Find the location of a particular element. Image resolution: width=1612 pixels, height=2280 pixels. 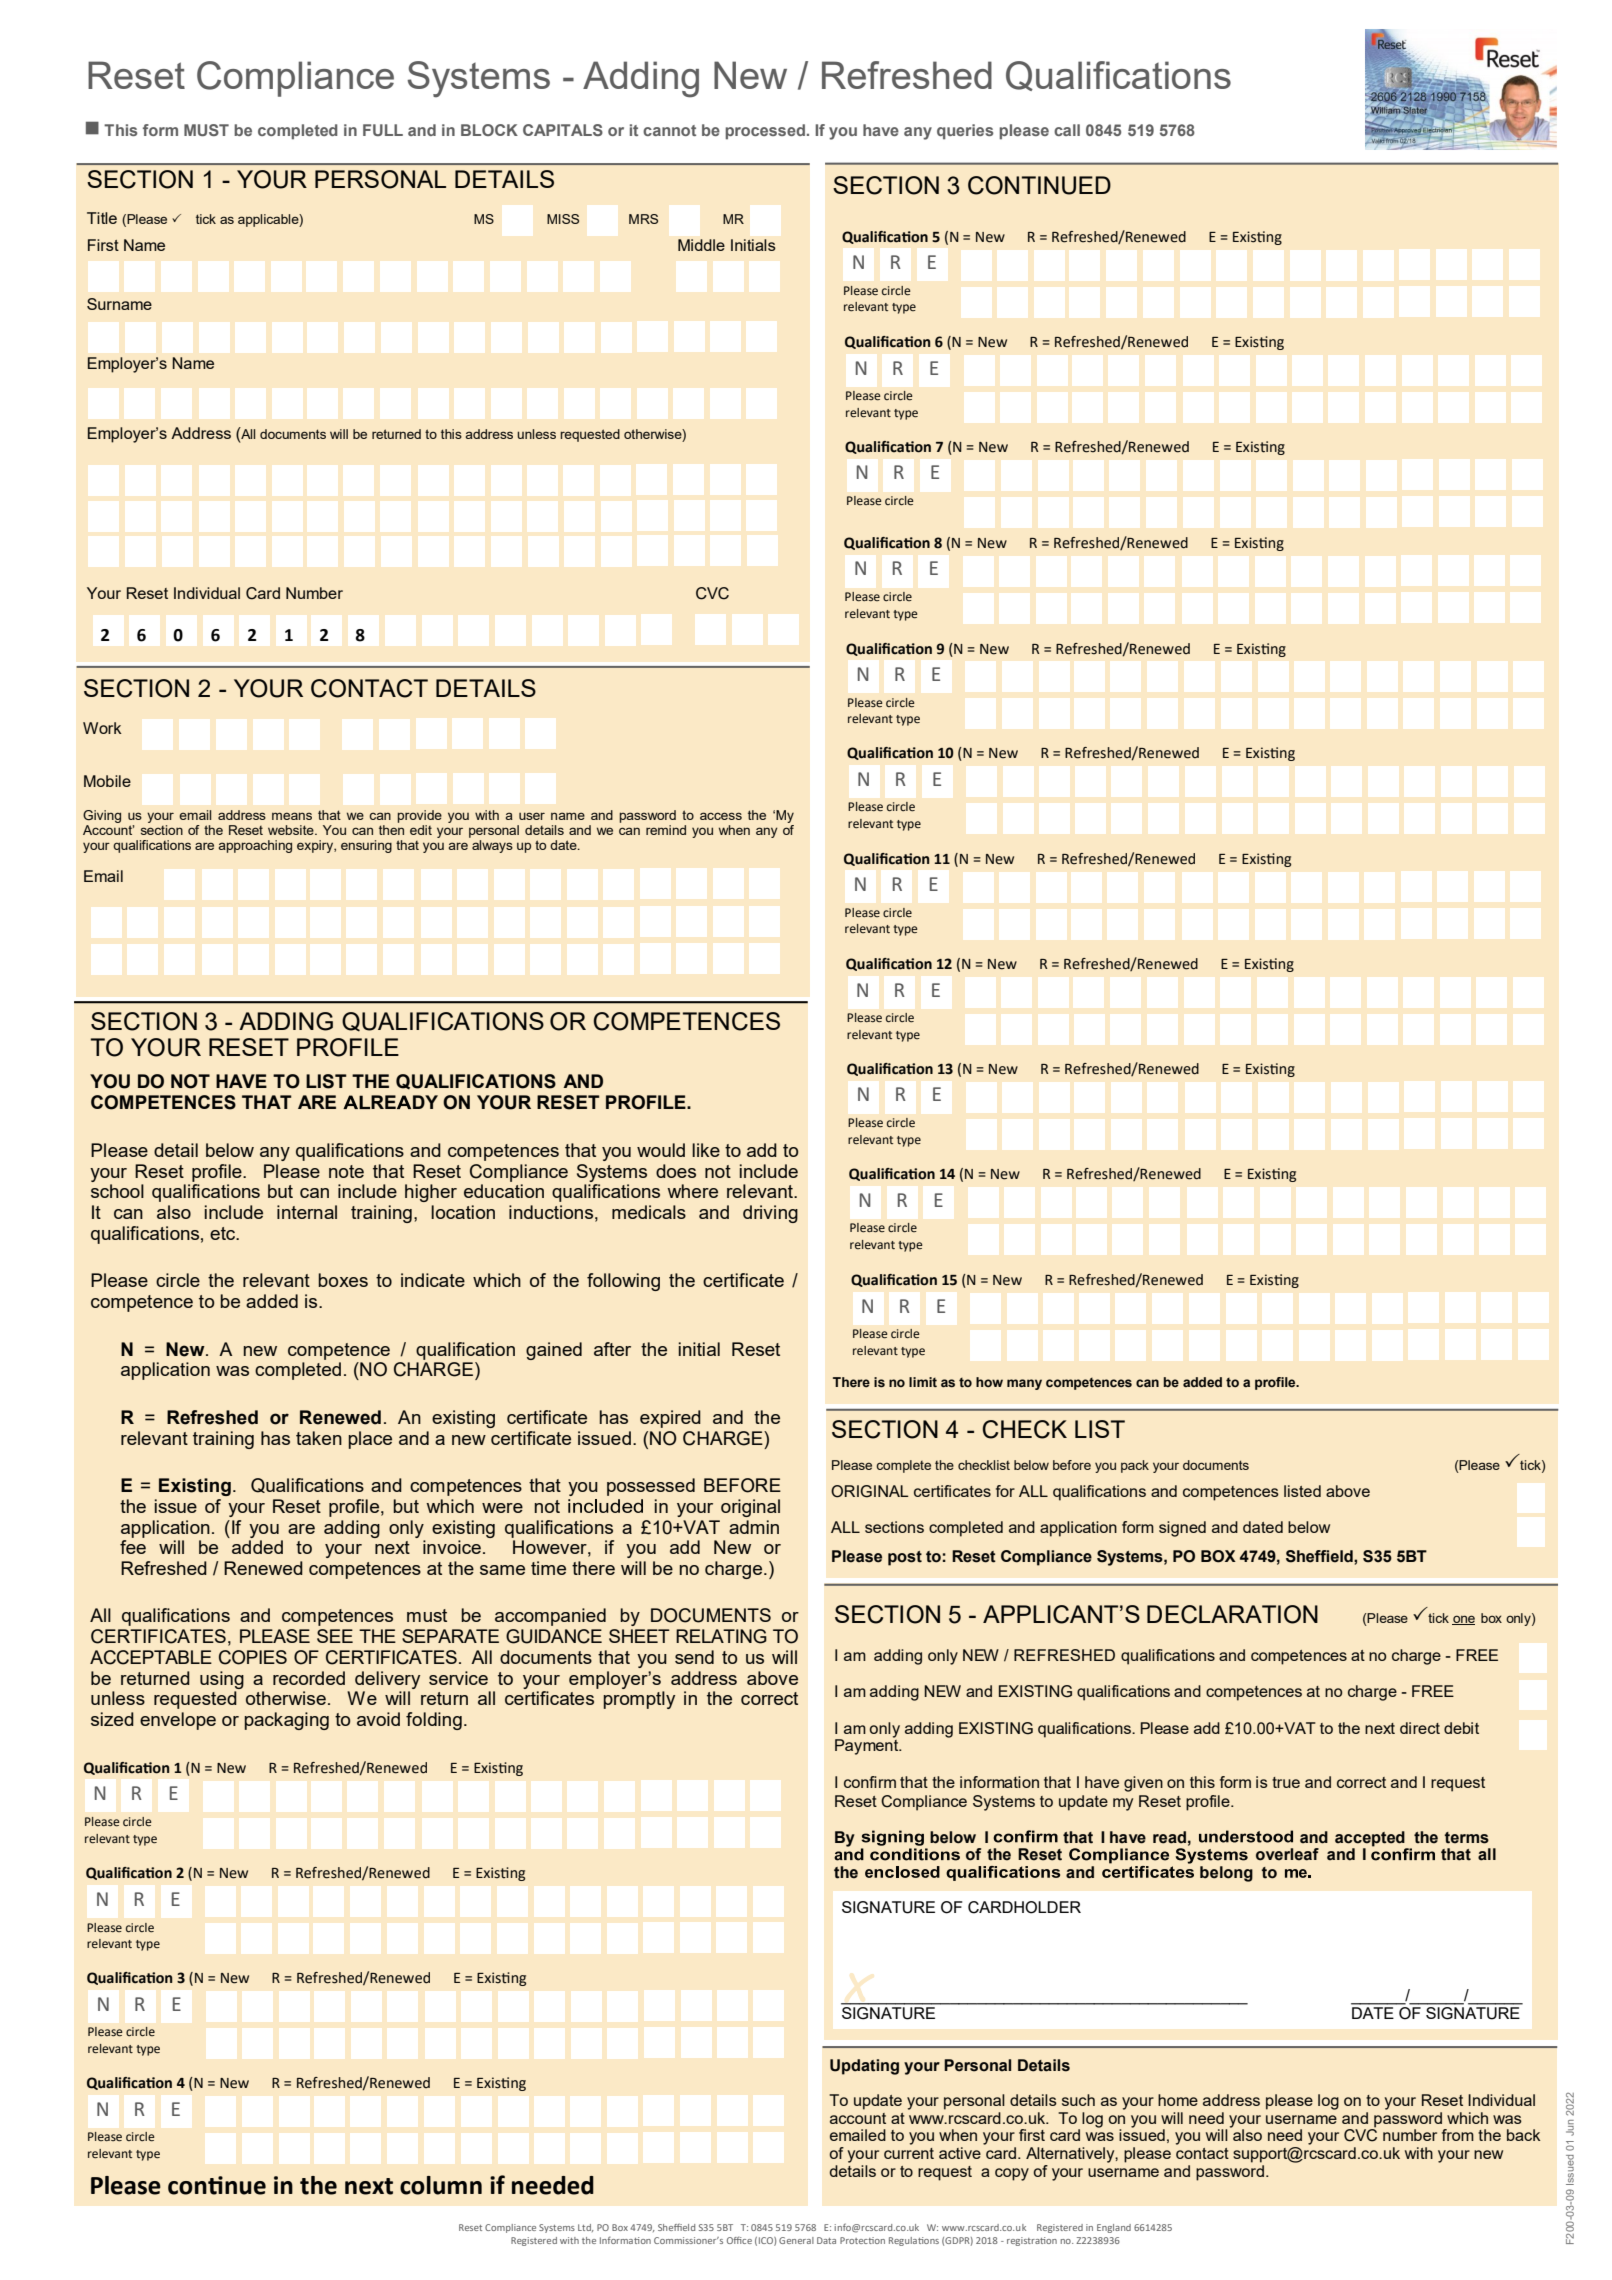

processed is located at coordinates (765, 132).
